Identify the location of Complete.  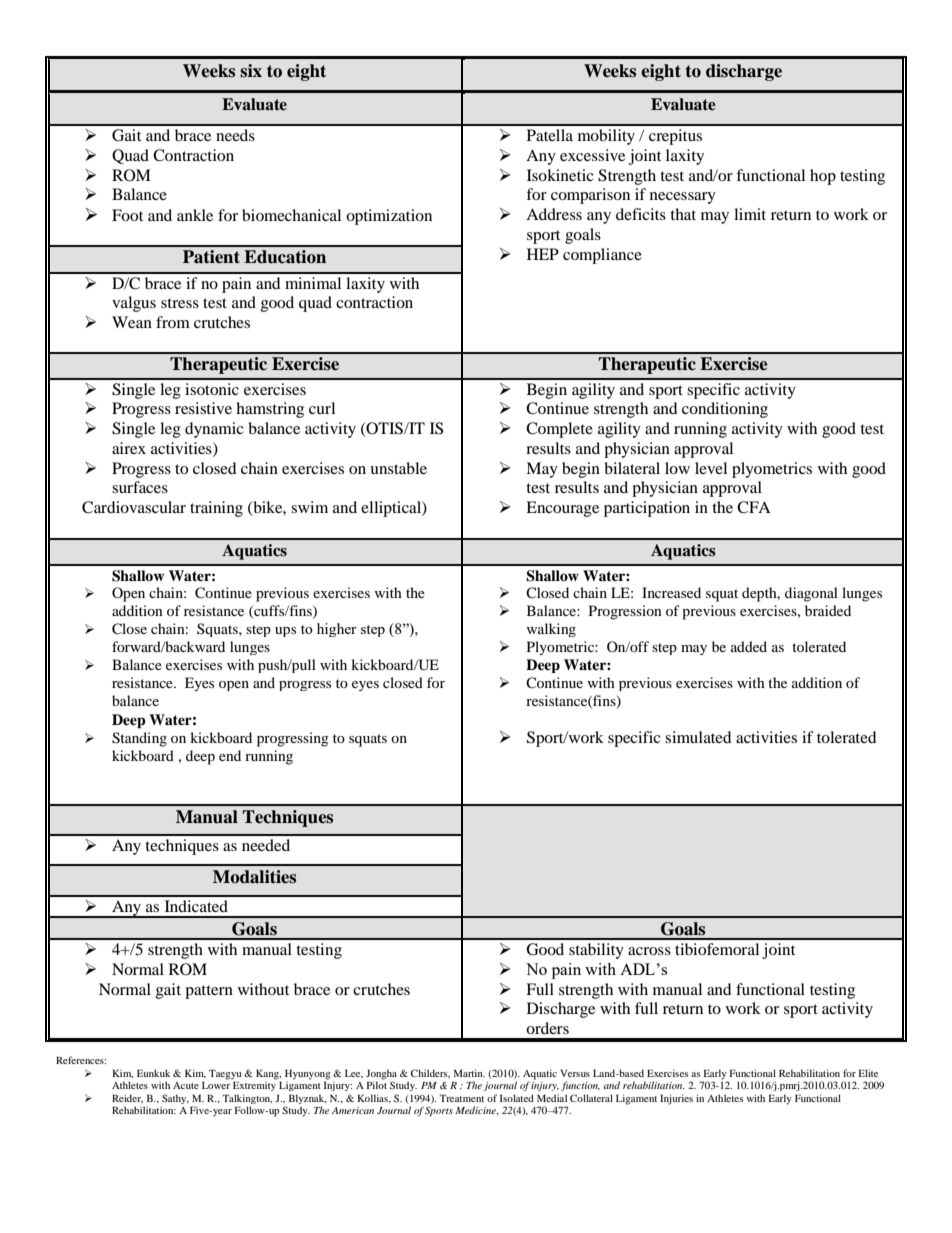
(559, 430).
